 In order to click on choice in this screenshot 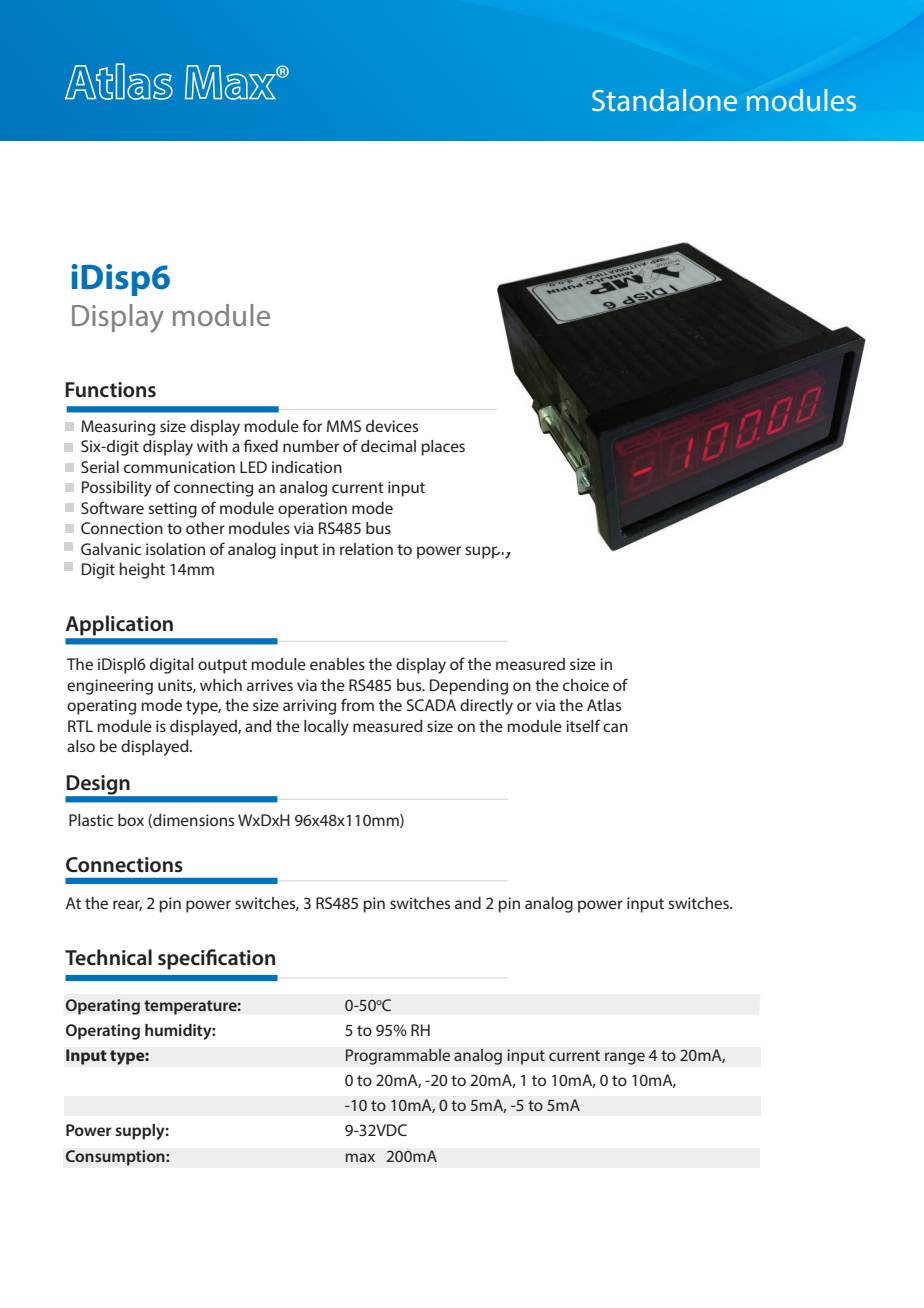, I will do `click(586, 685)`.
